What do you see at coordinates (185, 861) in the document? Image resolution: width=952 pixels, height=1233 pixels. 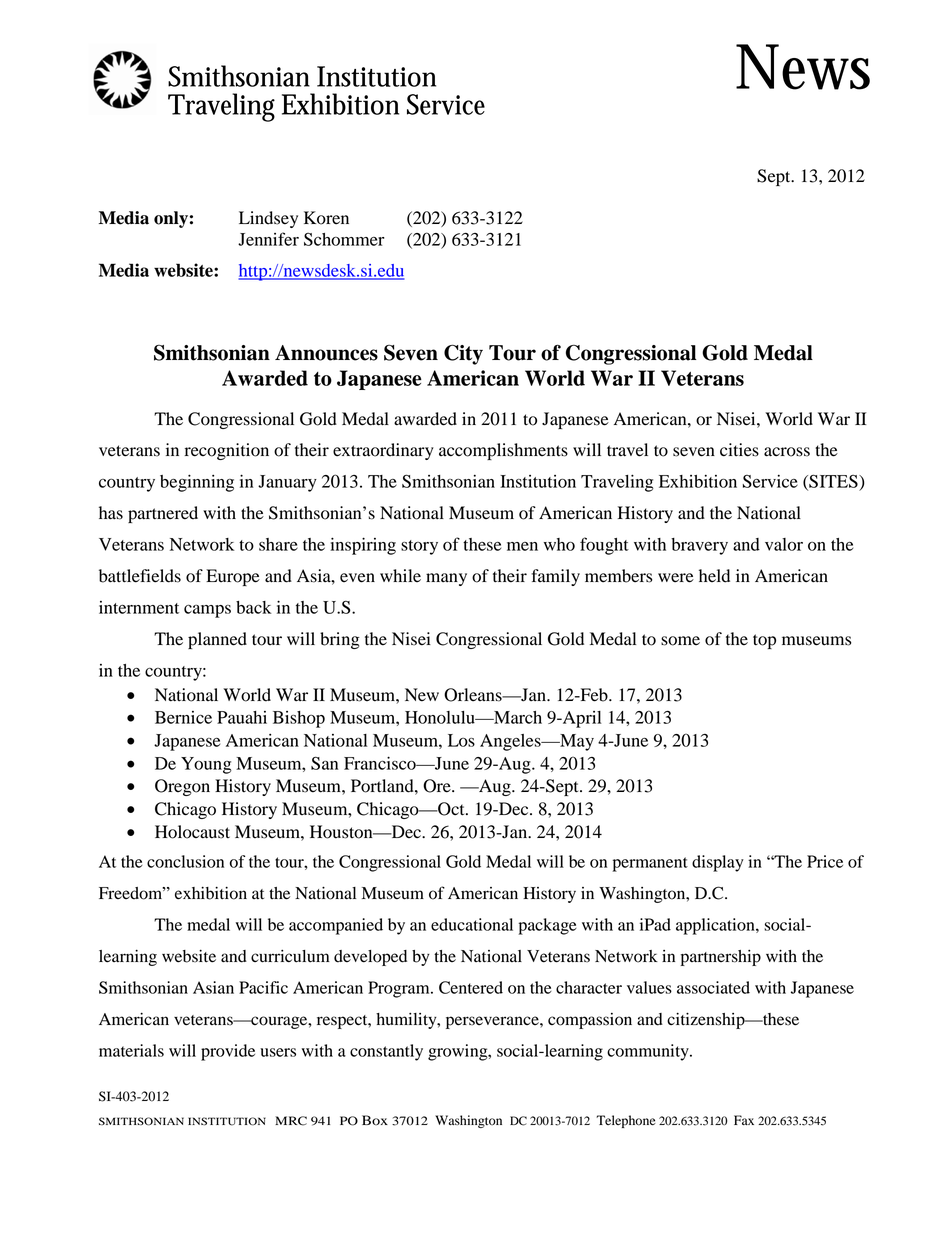 I see `conclusion` at bounding box center [185, 861].
